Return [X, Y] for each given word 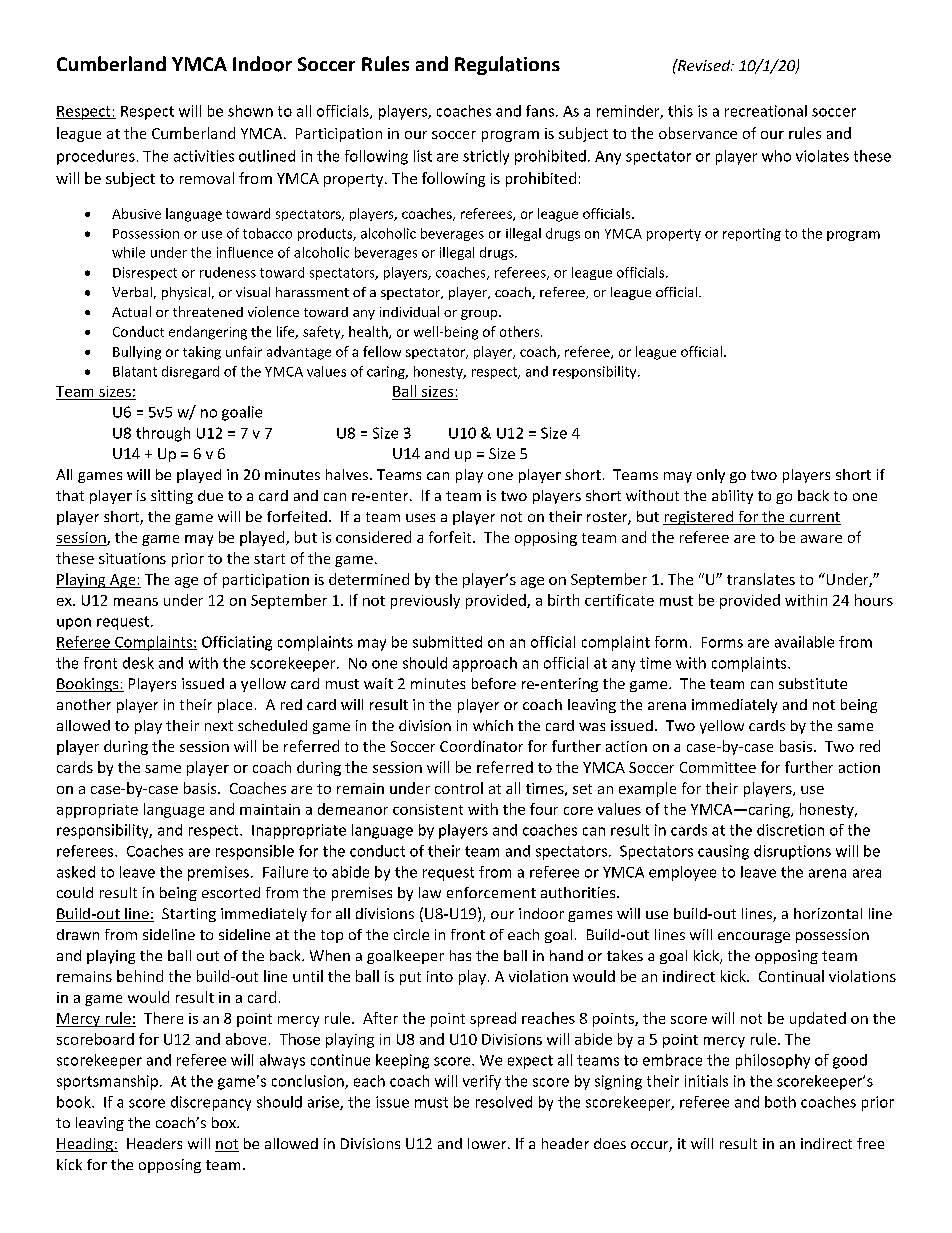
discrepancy [211, 1103]
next [219, 726]
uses [420, 518]
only [711, 476]
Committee [718, 767]
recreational [766, 111]
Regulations [507, 65]
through [163, 434]
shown [250, 111]
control [459, 788]
